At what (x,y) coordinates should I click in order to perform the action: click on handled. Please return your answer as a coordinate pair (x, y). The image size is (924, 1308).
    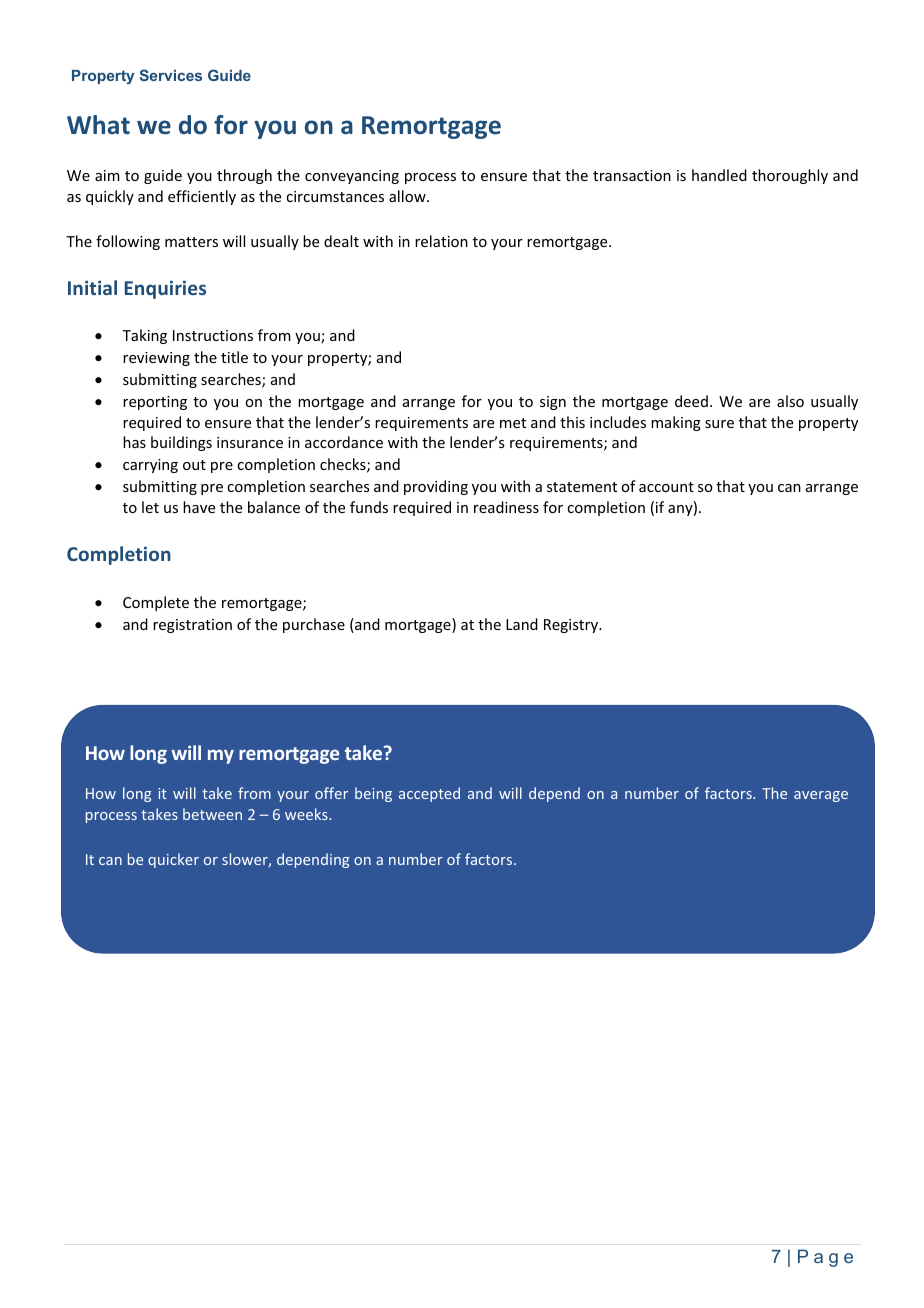
    Looking at the image, I should click on (719, 175).
